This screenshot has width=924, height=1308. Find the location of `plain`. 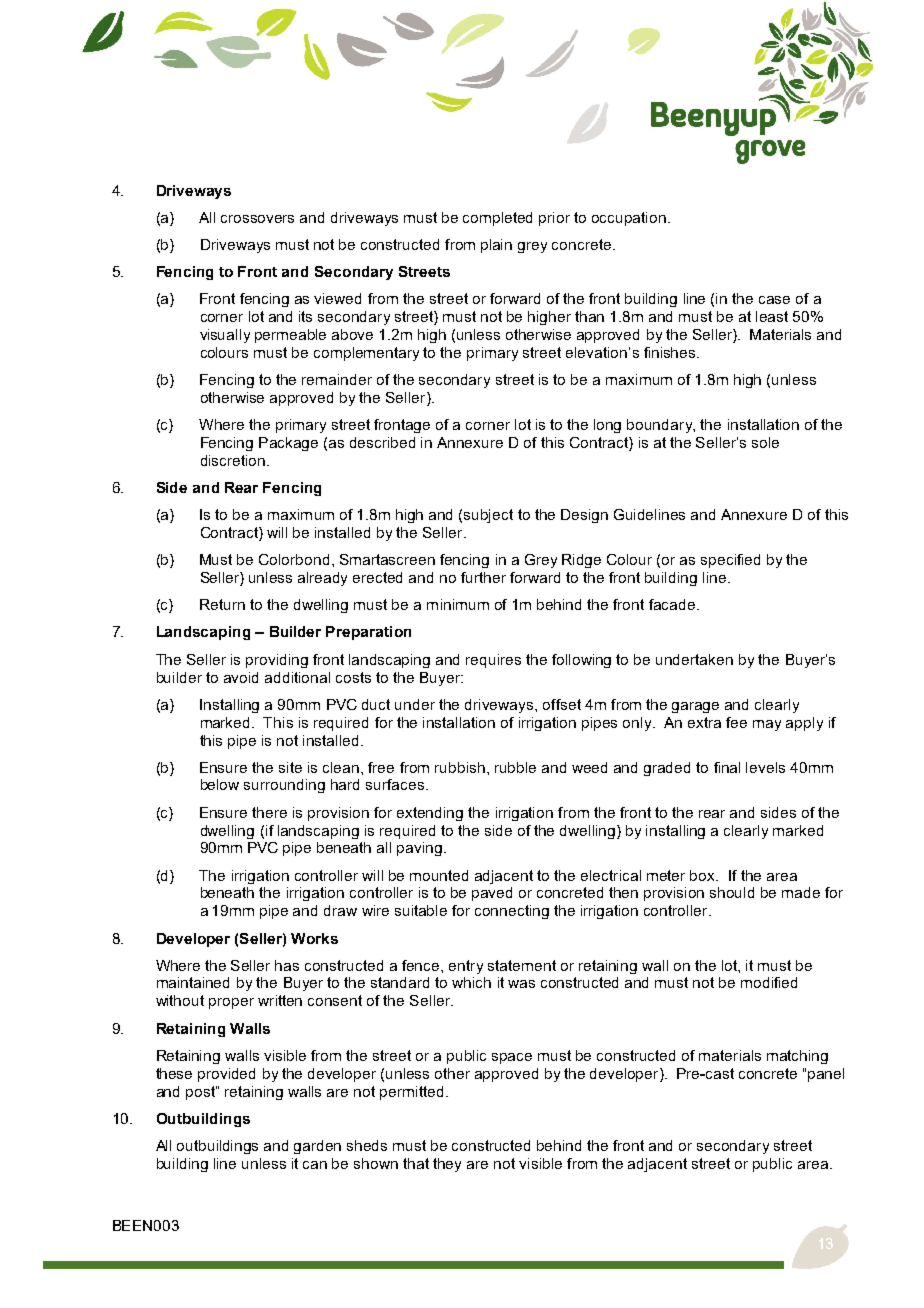

plain is located at coordinates (496, 246).
